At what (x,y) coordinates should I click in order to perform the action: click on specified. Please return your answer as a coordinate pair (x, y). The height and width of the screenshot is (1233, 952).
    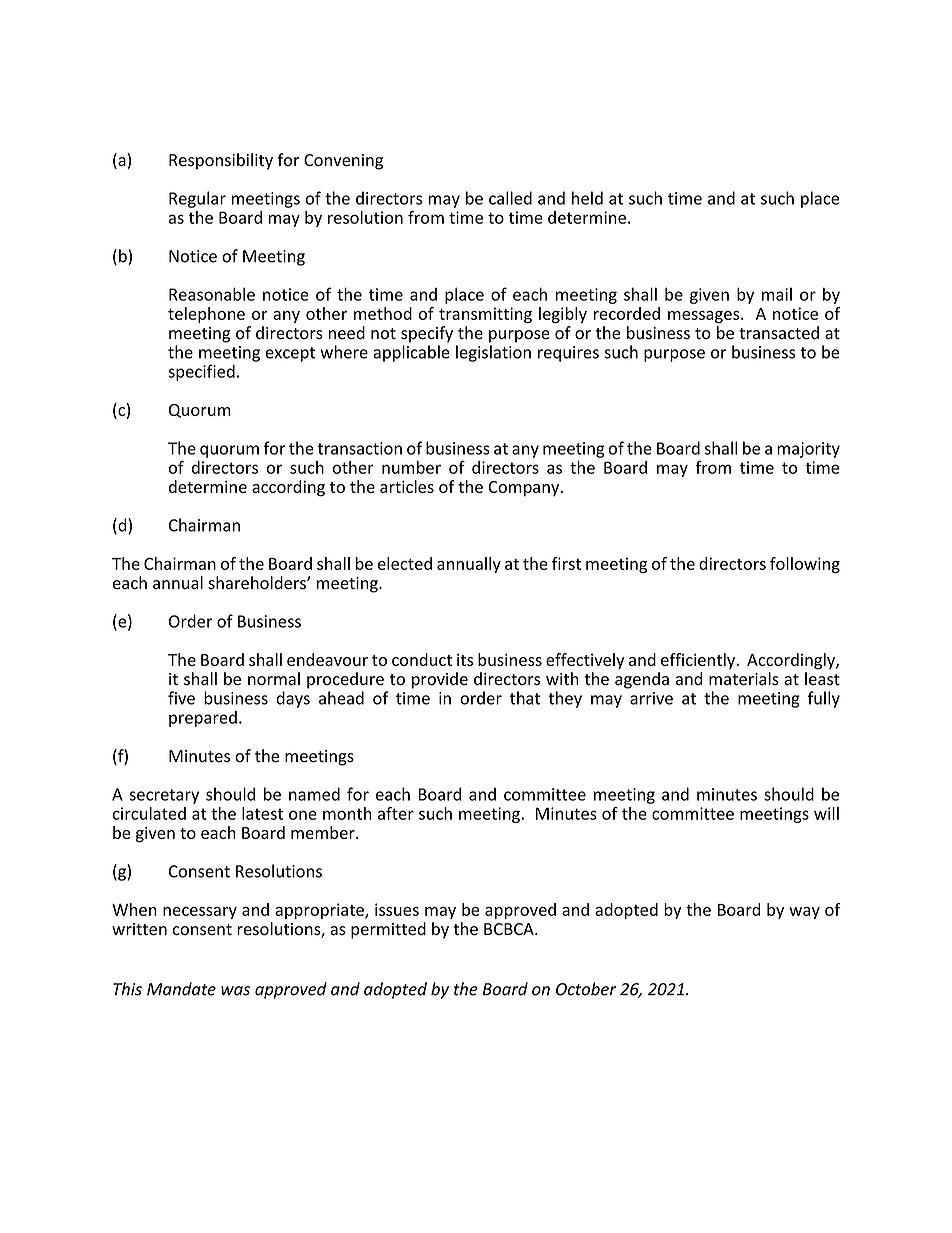
    Looking at the image, I should click on (201, 372).
